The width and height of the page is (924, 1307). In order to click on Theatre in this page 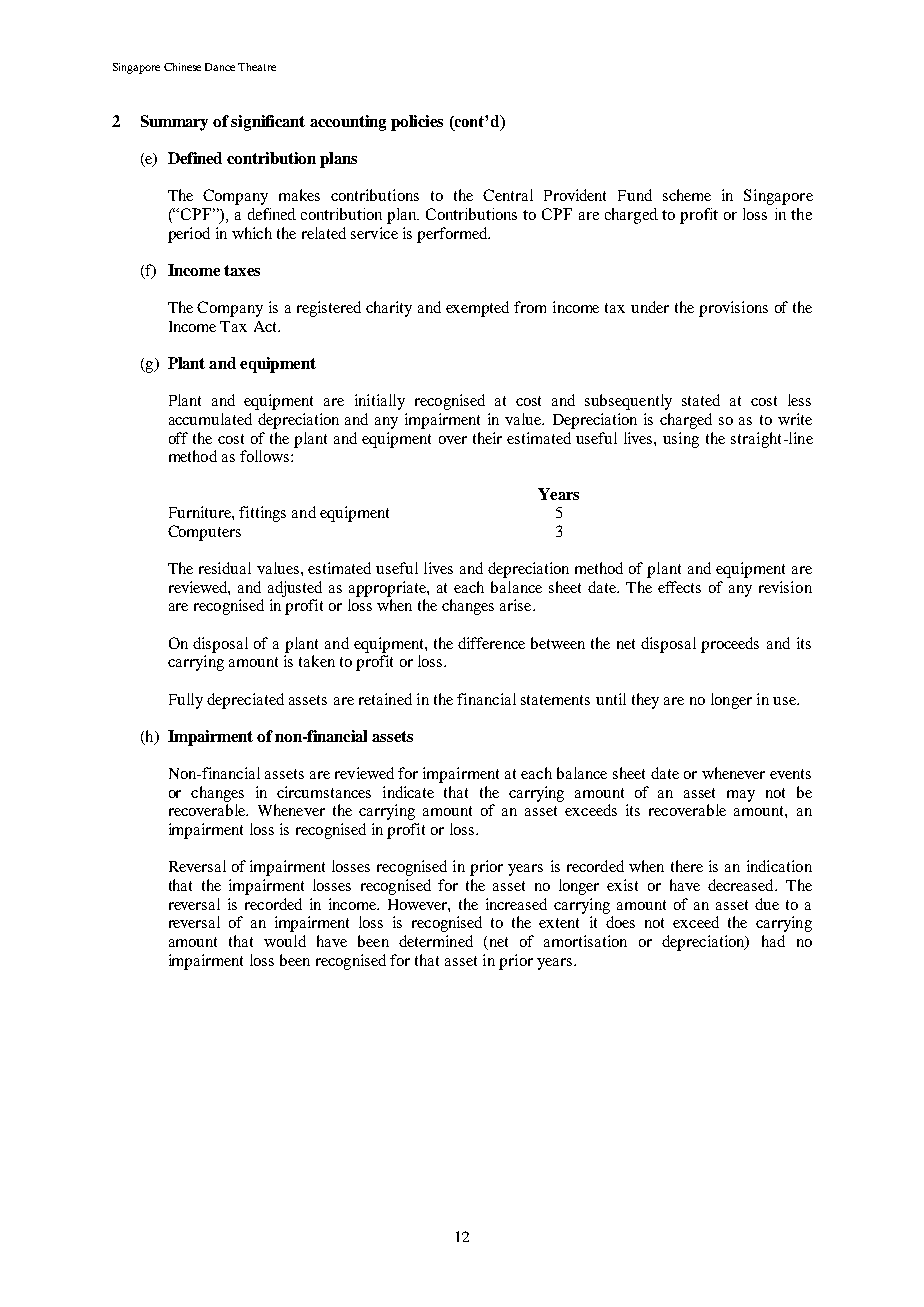, I will do `click(257, 67)`.
